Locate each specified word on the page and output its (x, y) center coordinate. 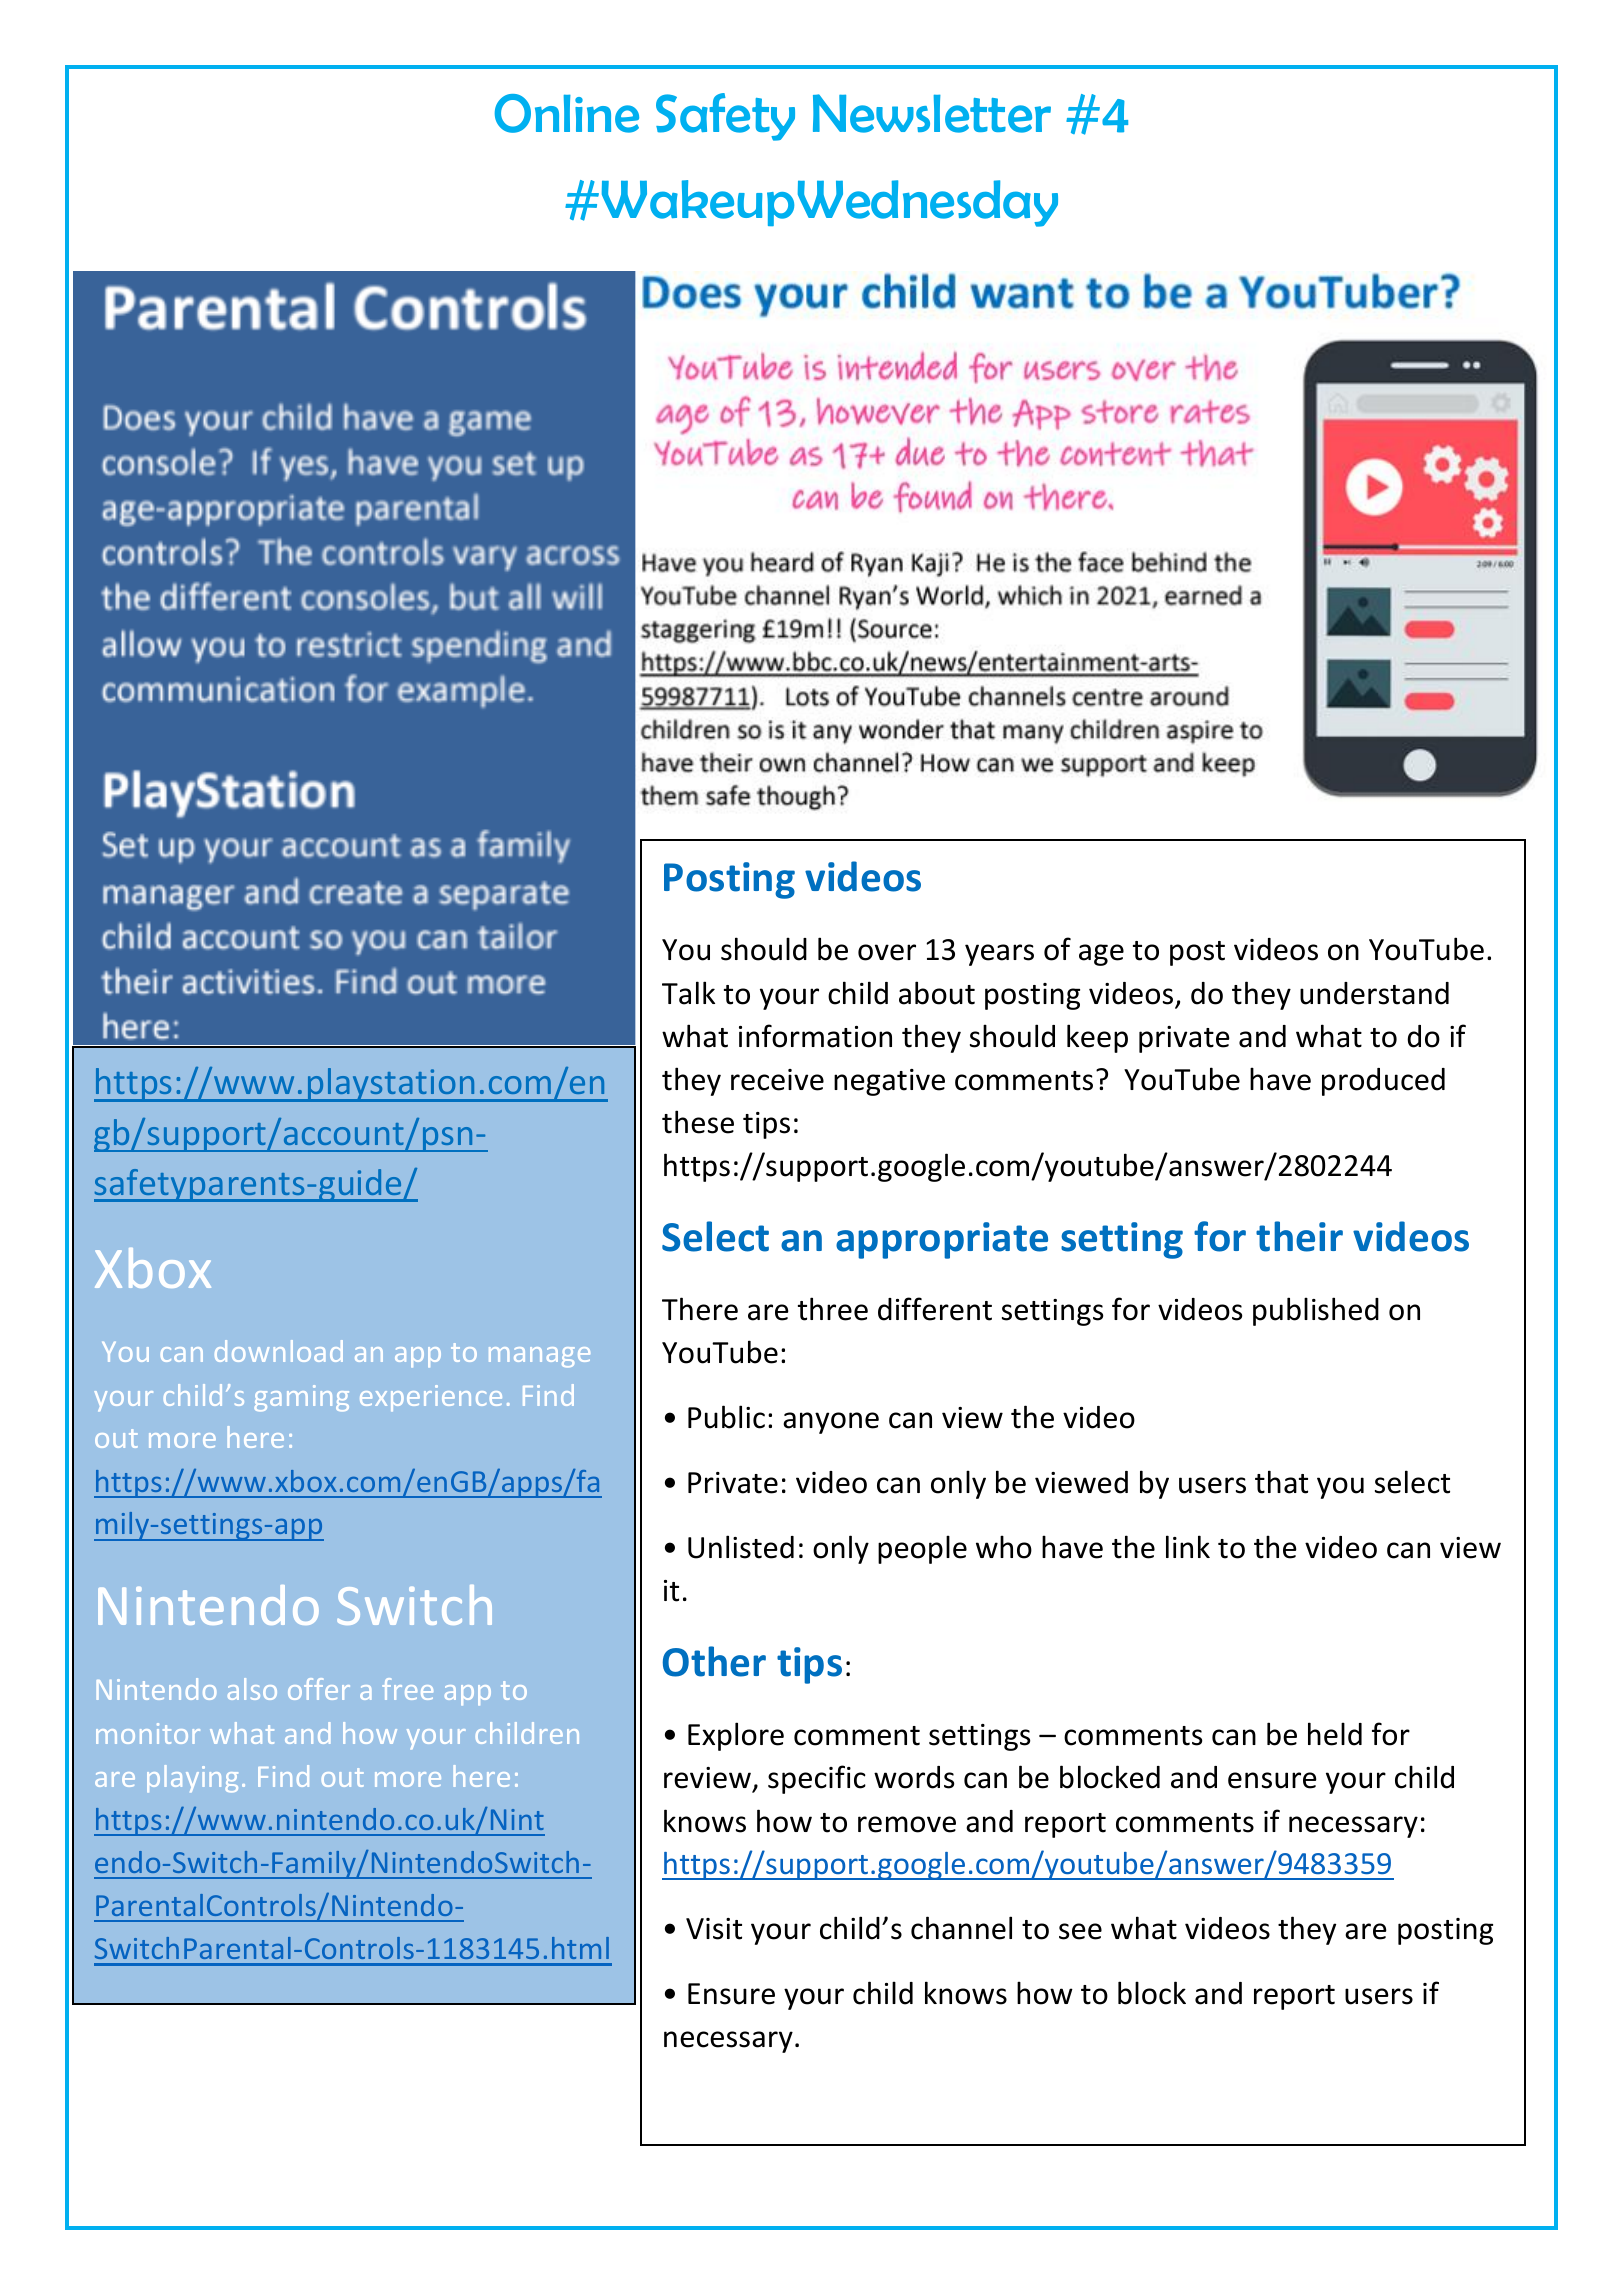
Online (567, 113)
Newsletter (932, 113)
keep (1097, 1038)
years (999, 955)
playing (192, 1779)
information (815, 1036)
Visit (714, 1929)
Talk (688, 993)
